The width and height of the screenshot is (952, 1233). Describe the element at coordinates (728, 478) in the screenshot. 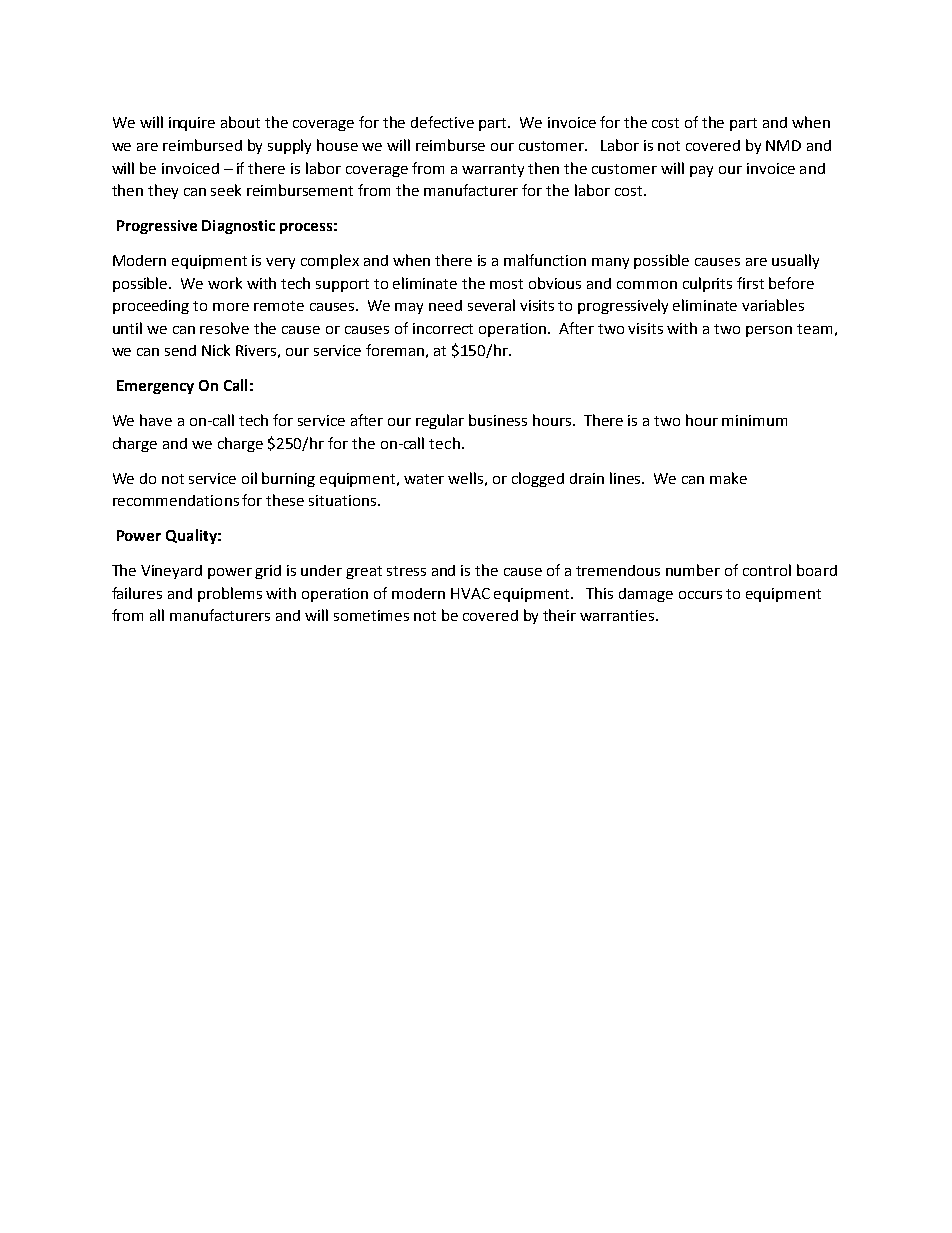

I see `make` at that location.
